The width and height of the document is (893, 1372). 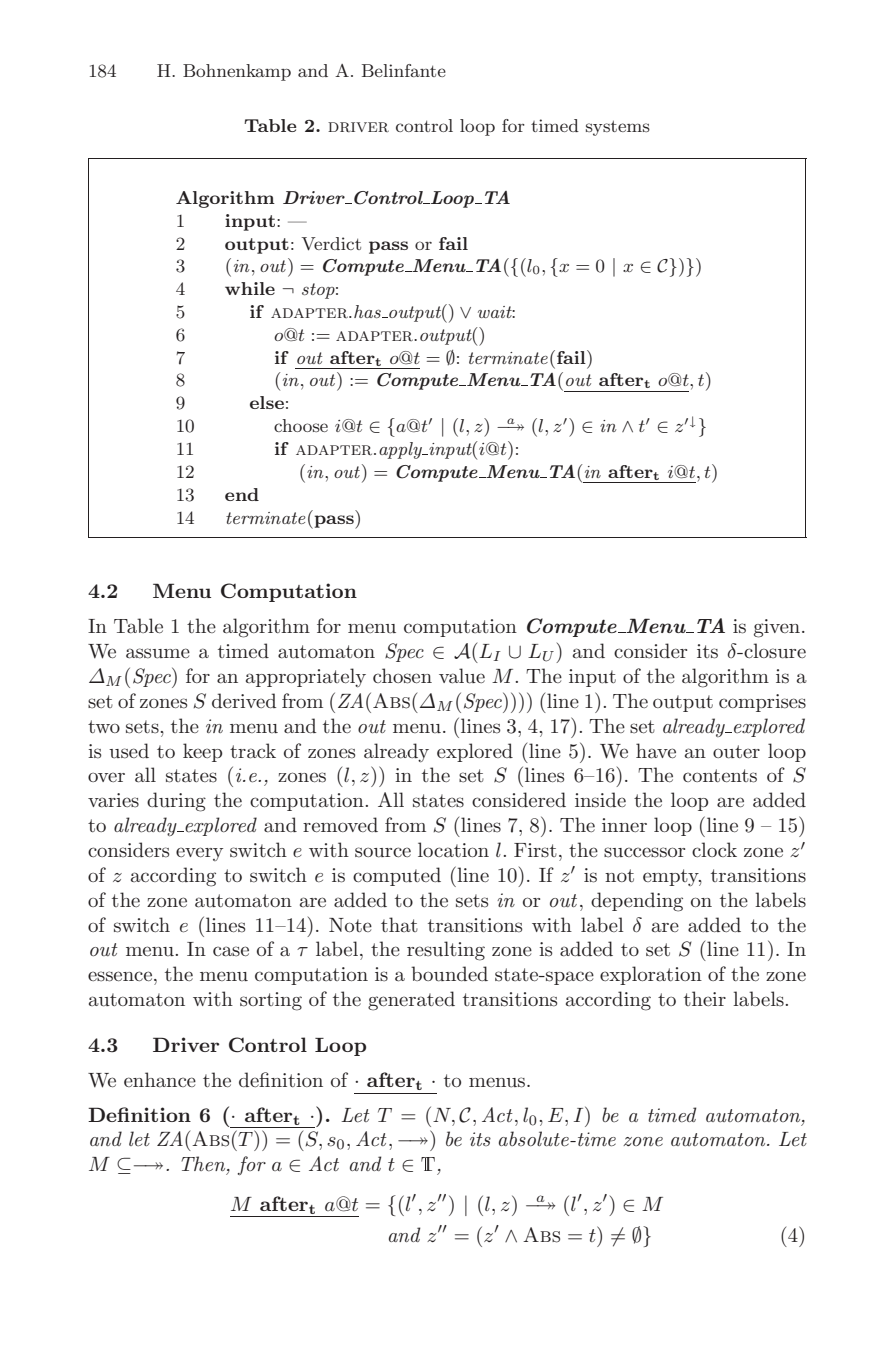 What do you see at coordinates (762, 703) in the document?
I see `comprises` at bounding box center [762, 703].
